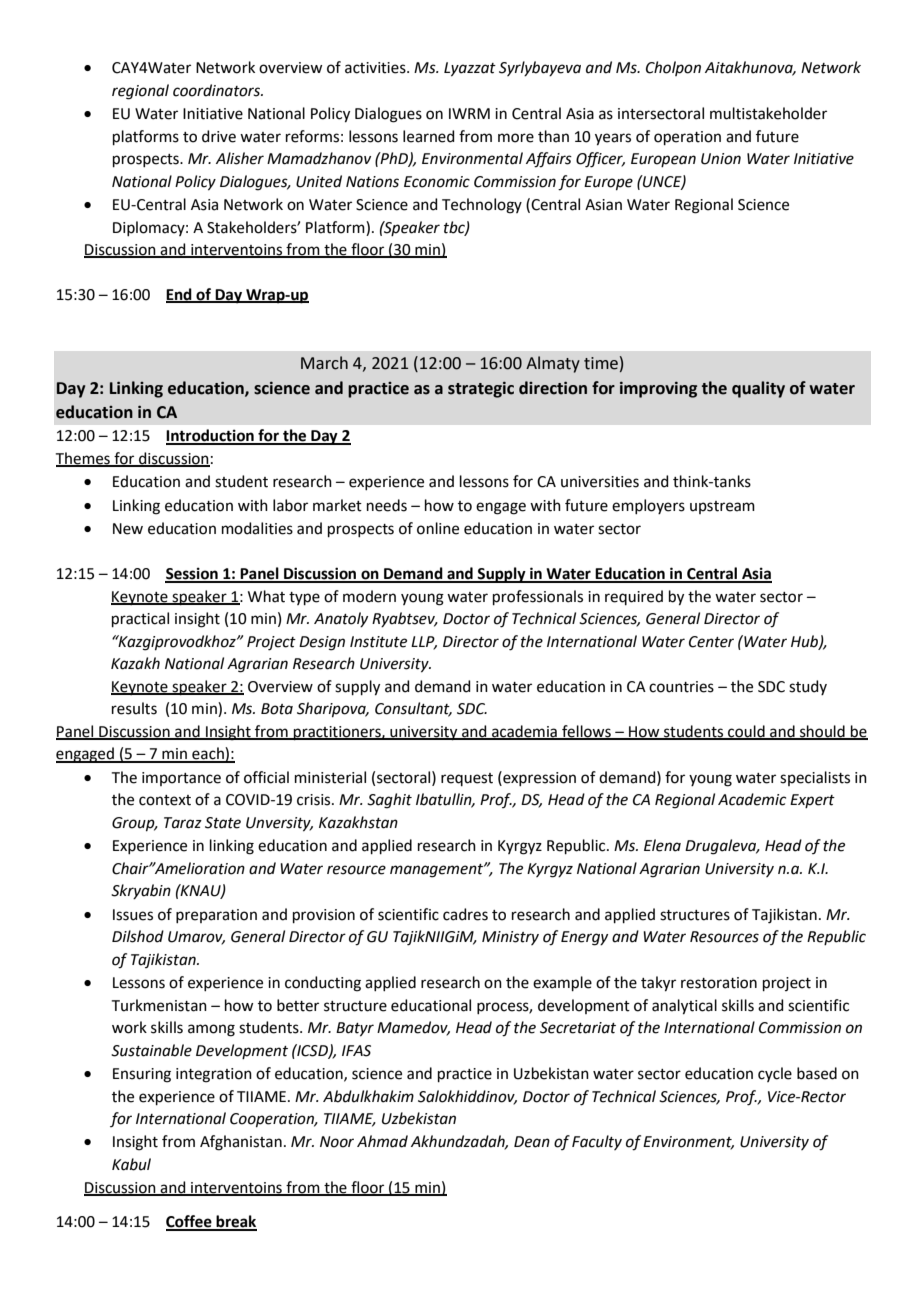 This page has height=1308, width=924. I want to click on context, so click(165, 800).
